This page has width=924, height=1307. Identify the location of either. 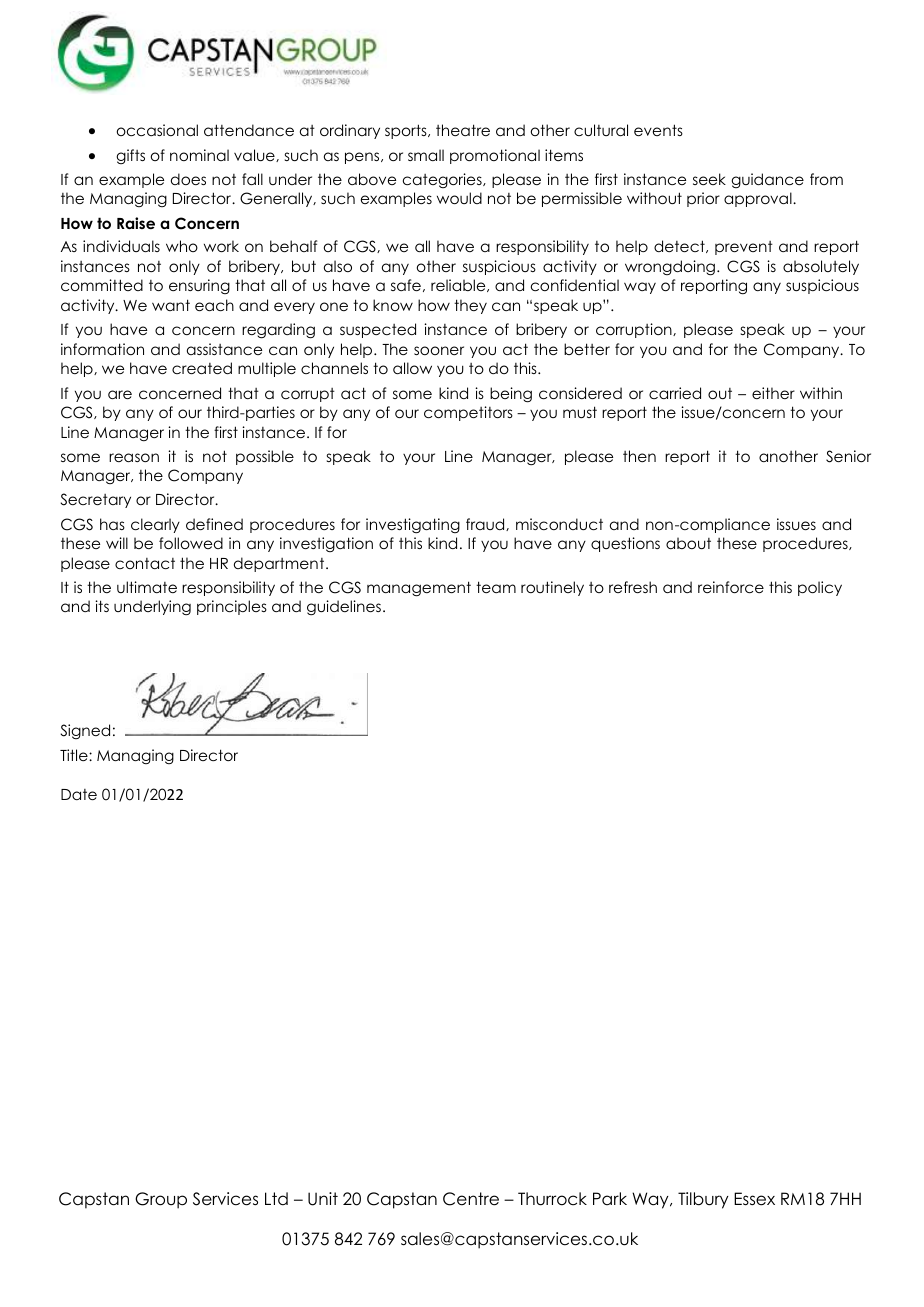
(773, 393).
